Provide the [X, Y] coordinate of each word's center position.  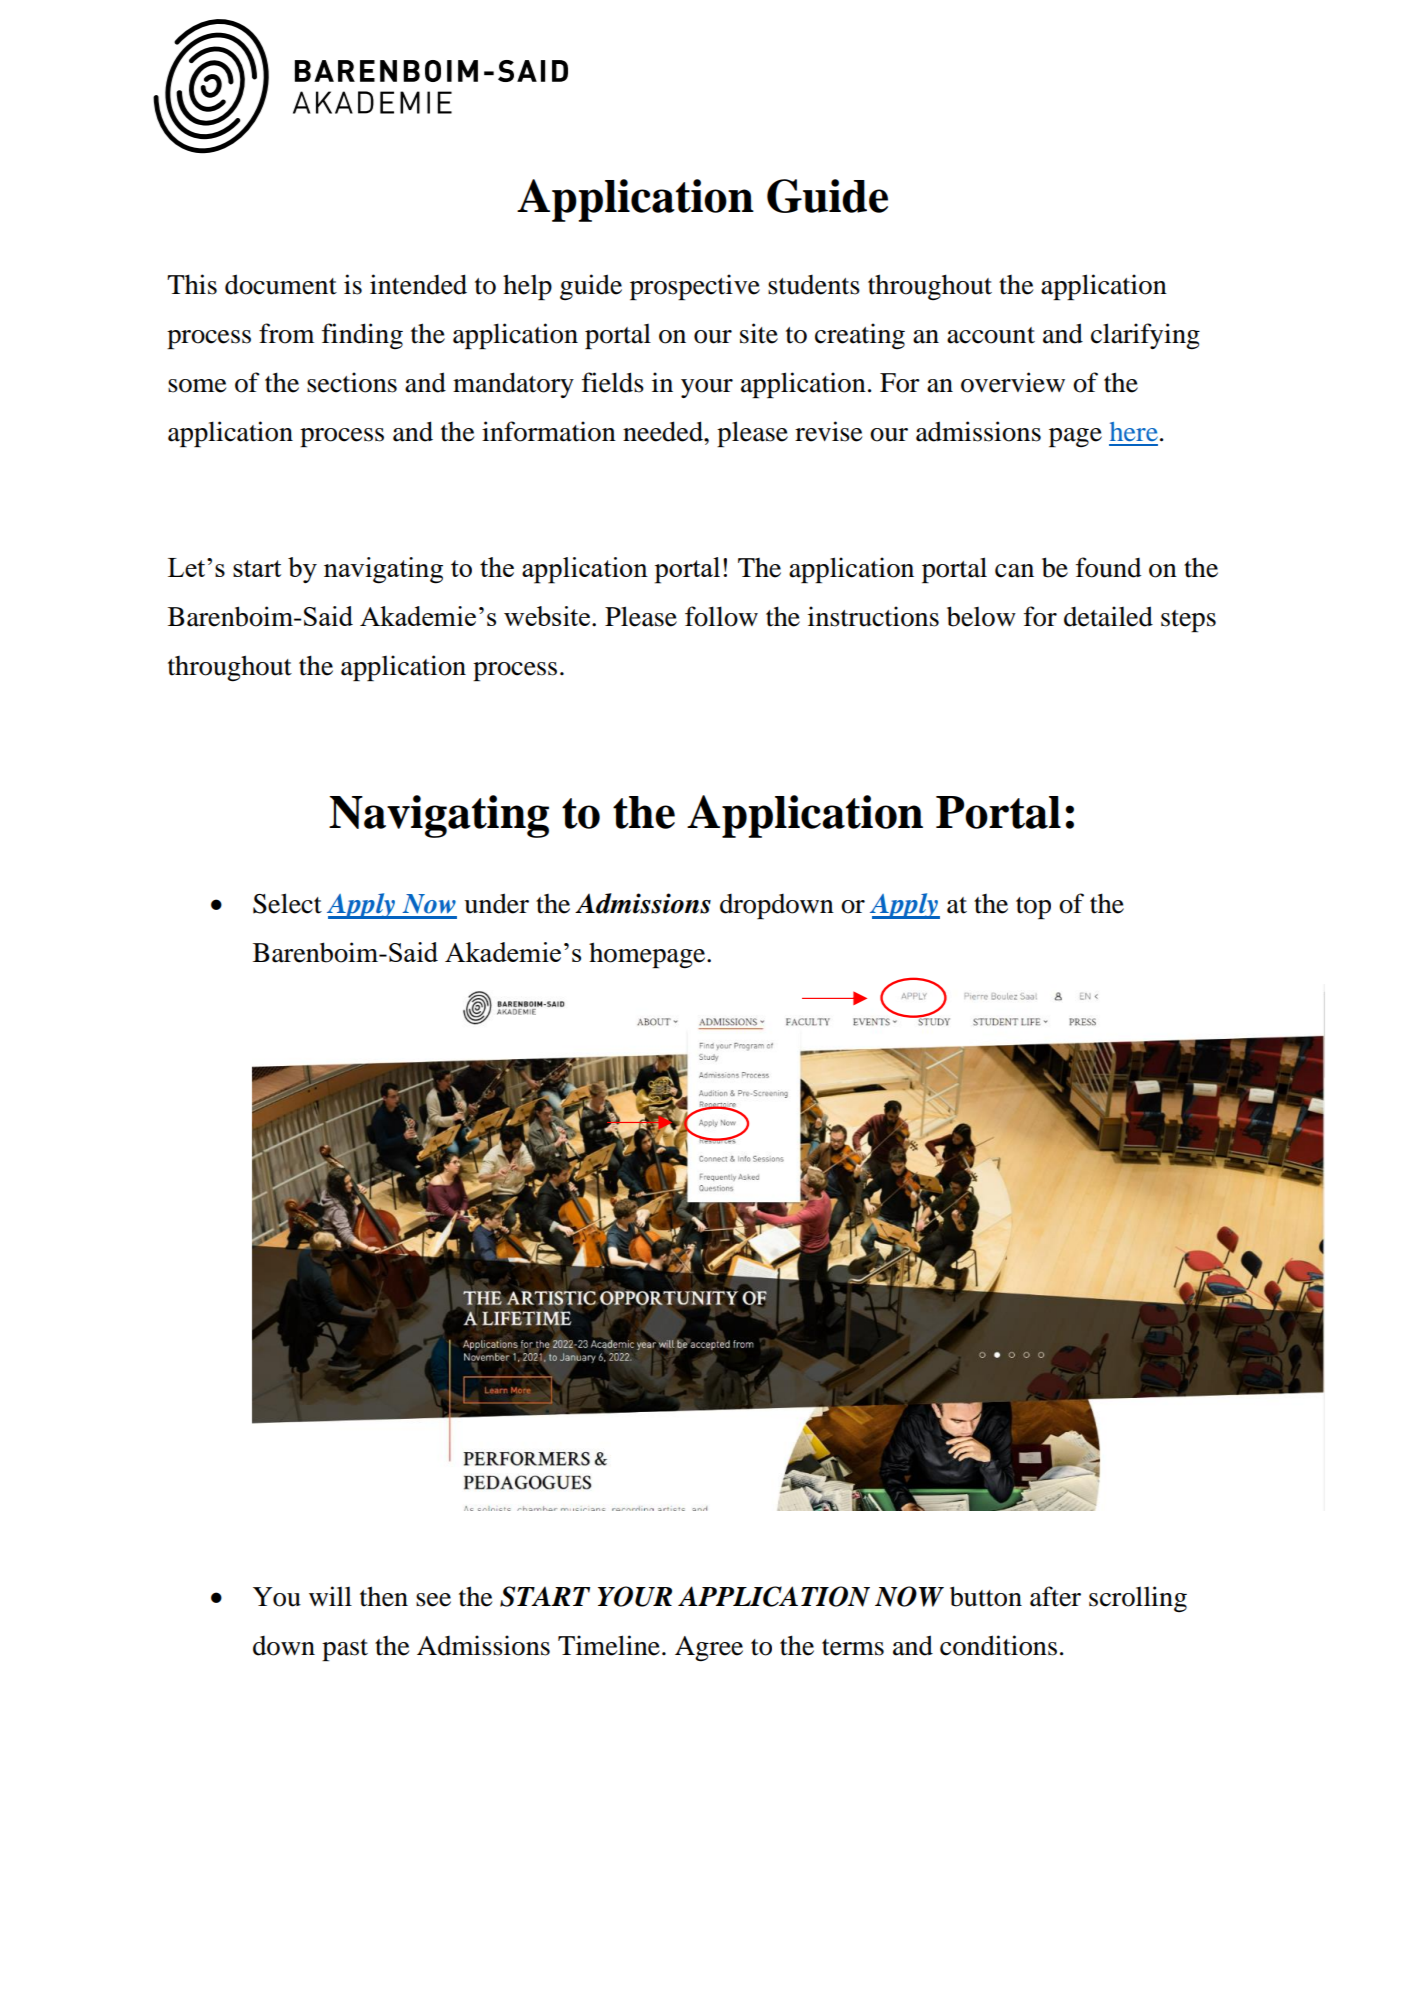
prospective [695, 287]
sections [352, 382]
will [330, 1596]
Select [287, 903]
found [1108, 567]
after [1055, 1596]
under [496, 903]
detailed [1108, 616]
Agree [709, 1649]
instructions [873, 616]
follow [721, 616]
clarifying [1145, 336]
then [384, 1596]
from [286, 333]
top [1033, 908]
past [345, 1650]
